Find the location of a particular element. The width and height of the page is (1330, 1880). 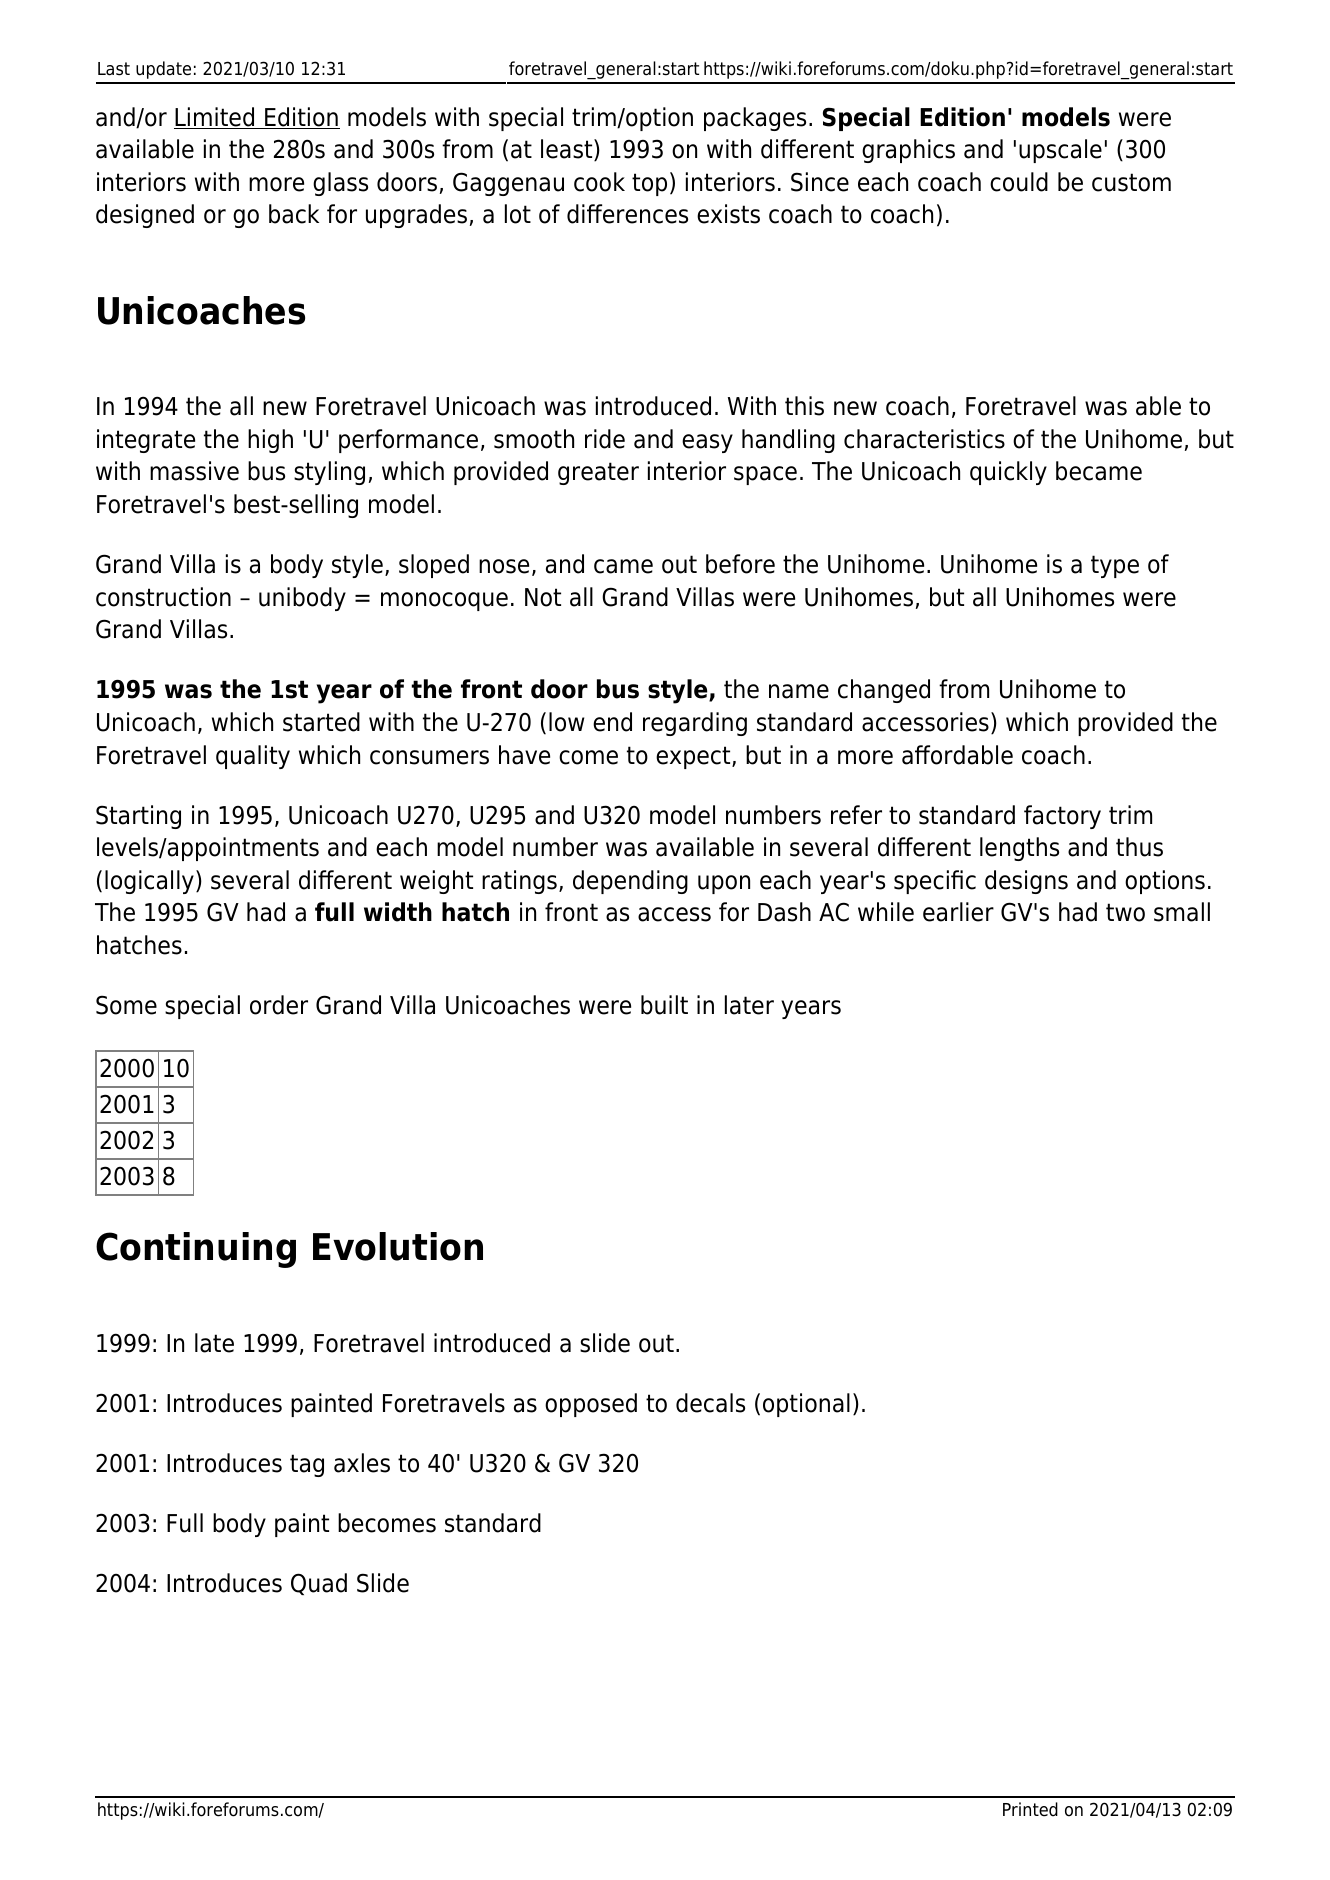

Limited is located at coordinates (215, 118).
